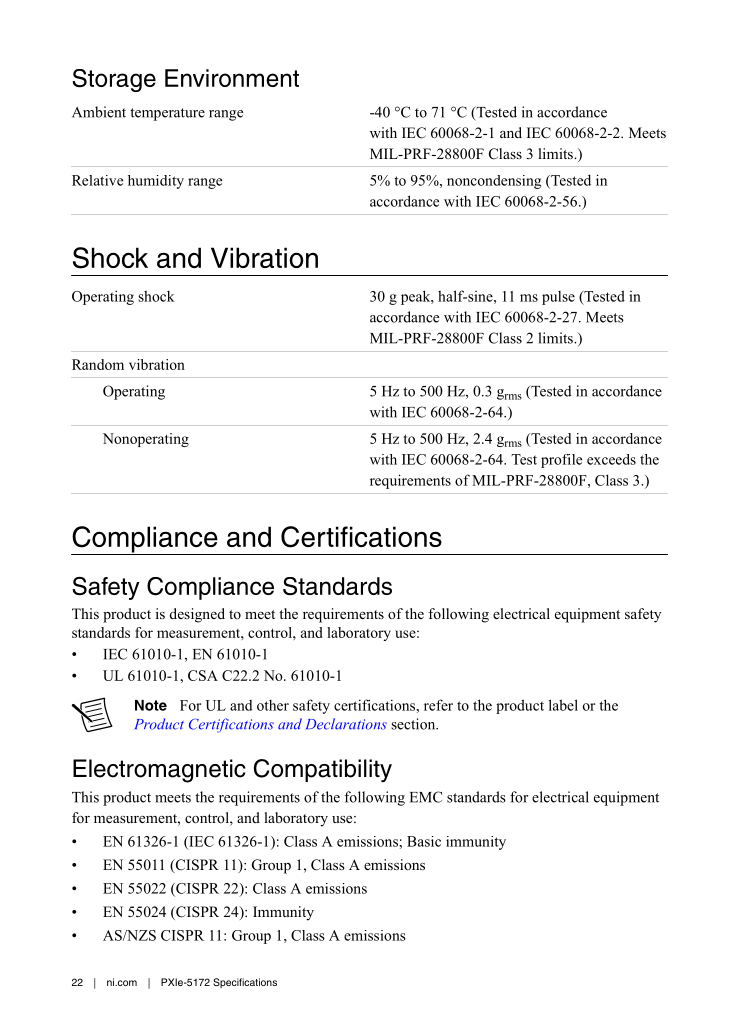  What do you see at coordinates (273, 705) in the screenshot?
I see `other` at bounding box center [273, 705].
